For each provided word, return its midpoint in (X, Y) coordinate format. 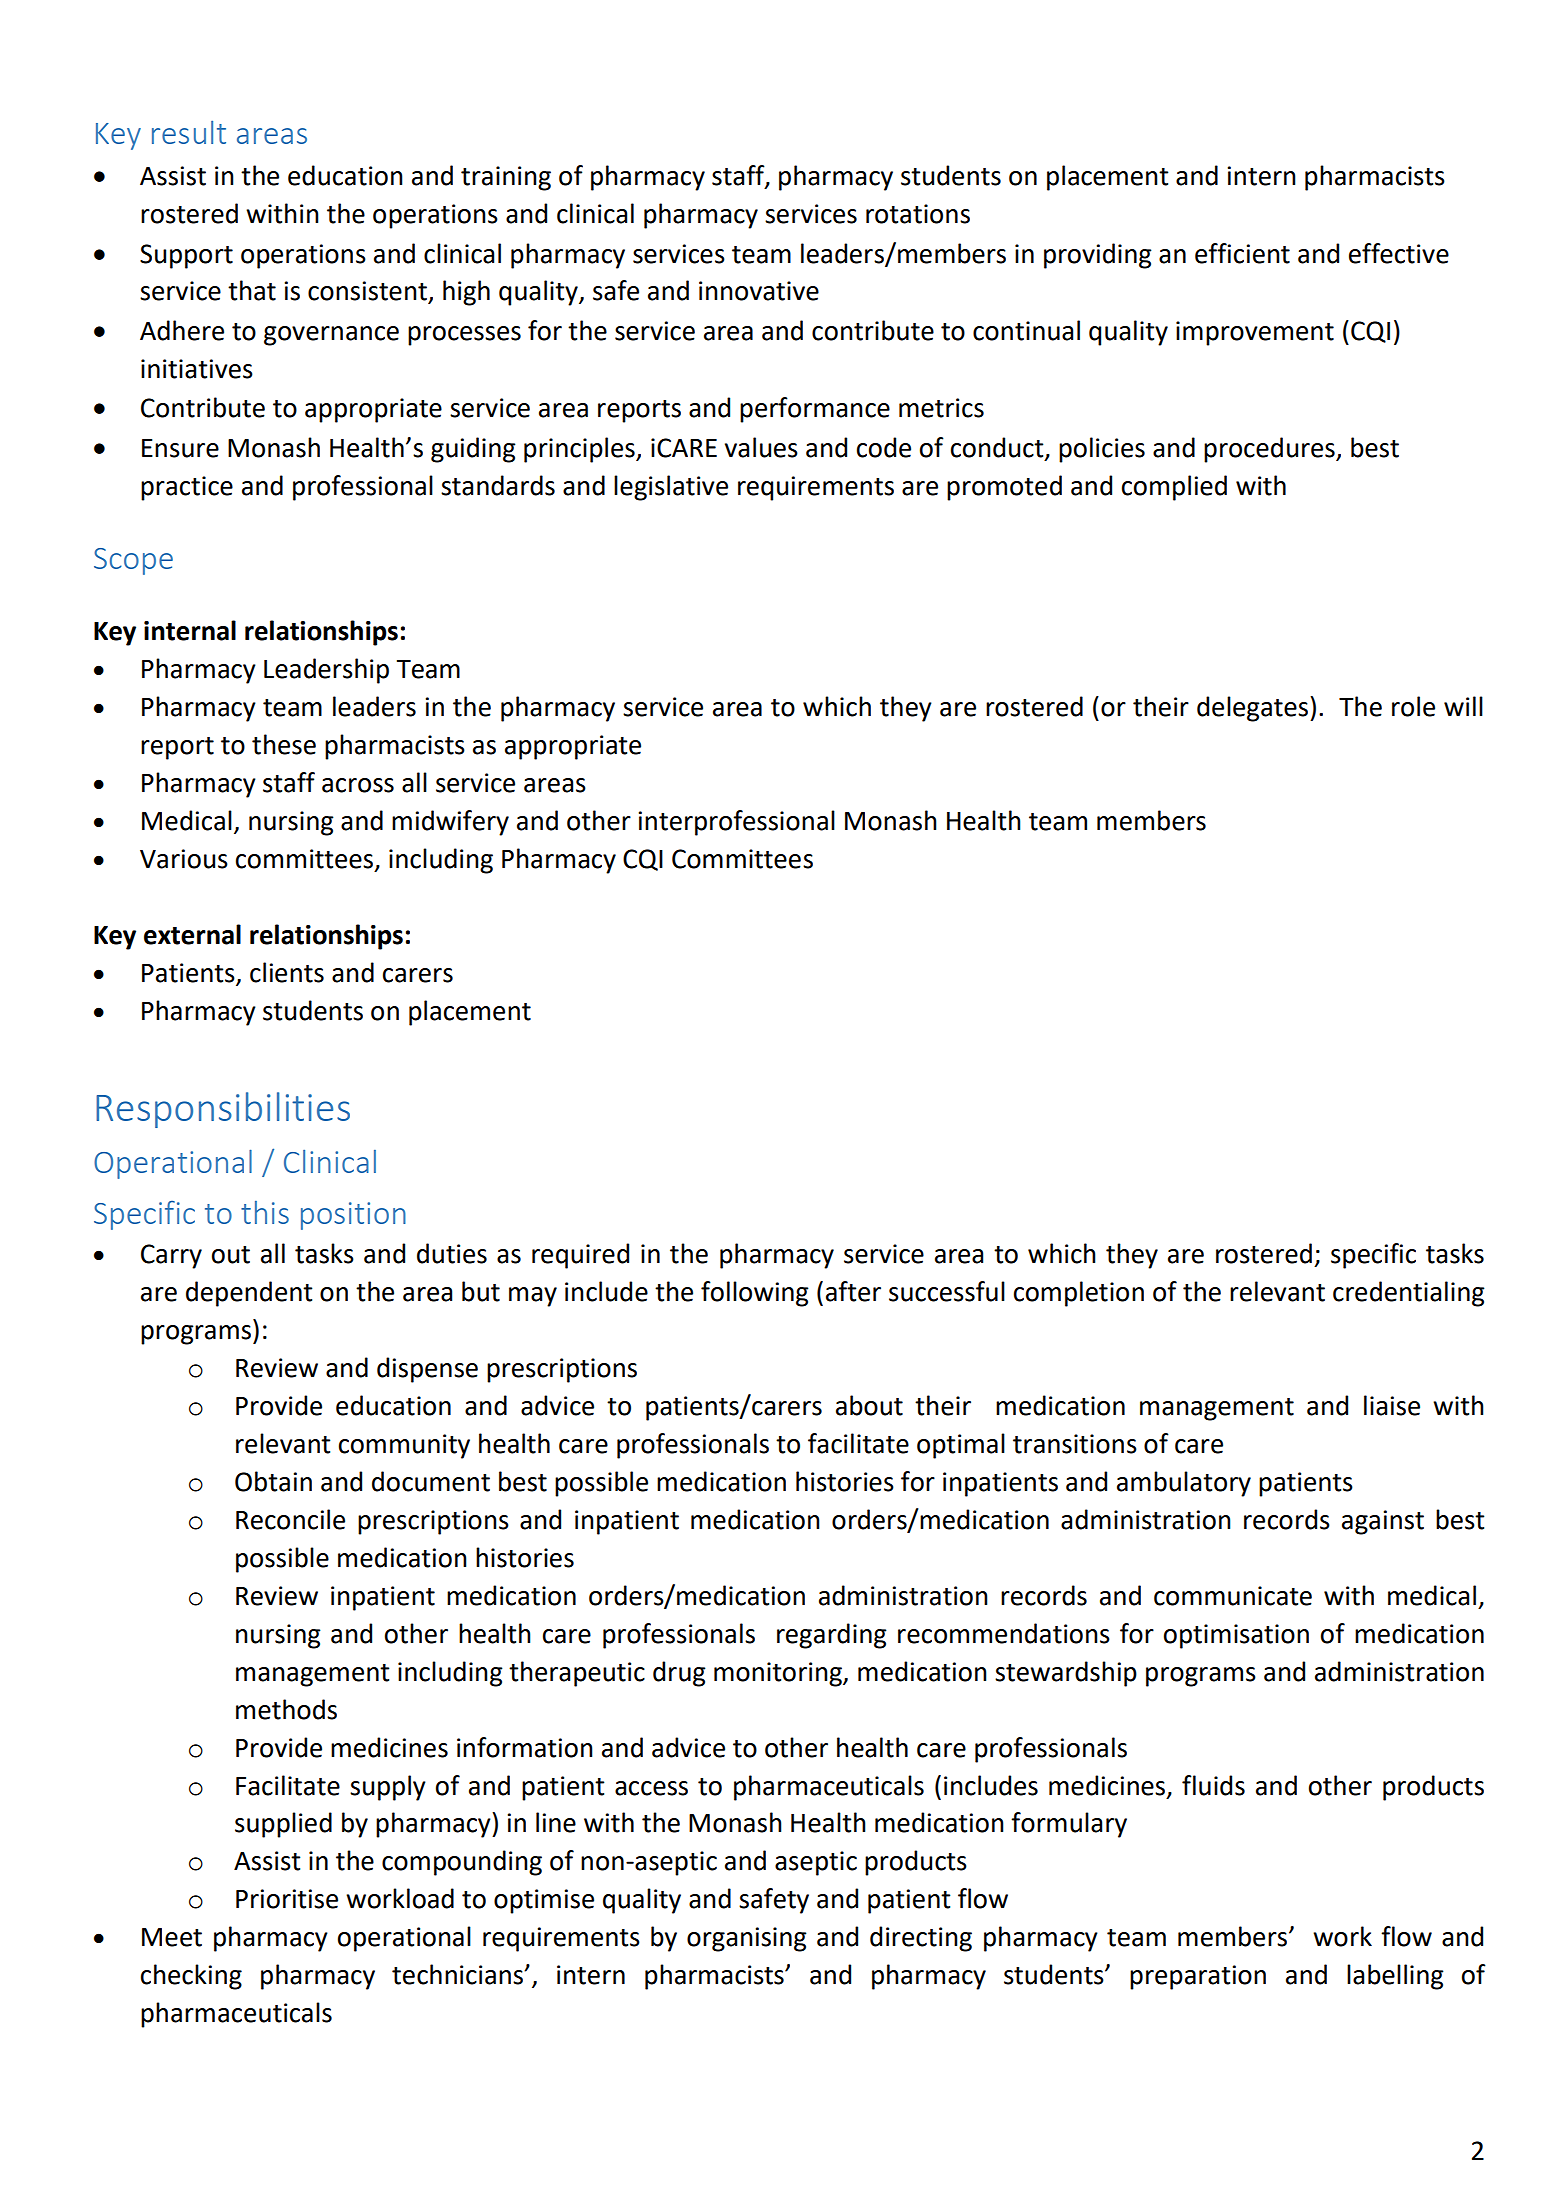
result (189, 132)
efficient (1242, 253)
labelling (1395, 1977)
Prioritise (287, 1899)
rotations (918, 214)
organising (747, 1939)
